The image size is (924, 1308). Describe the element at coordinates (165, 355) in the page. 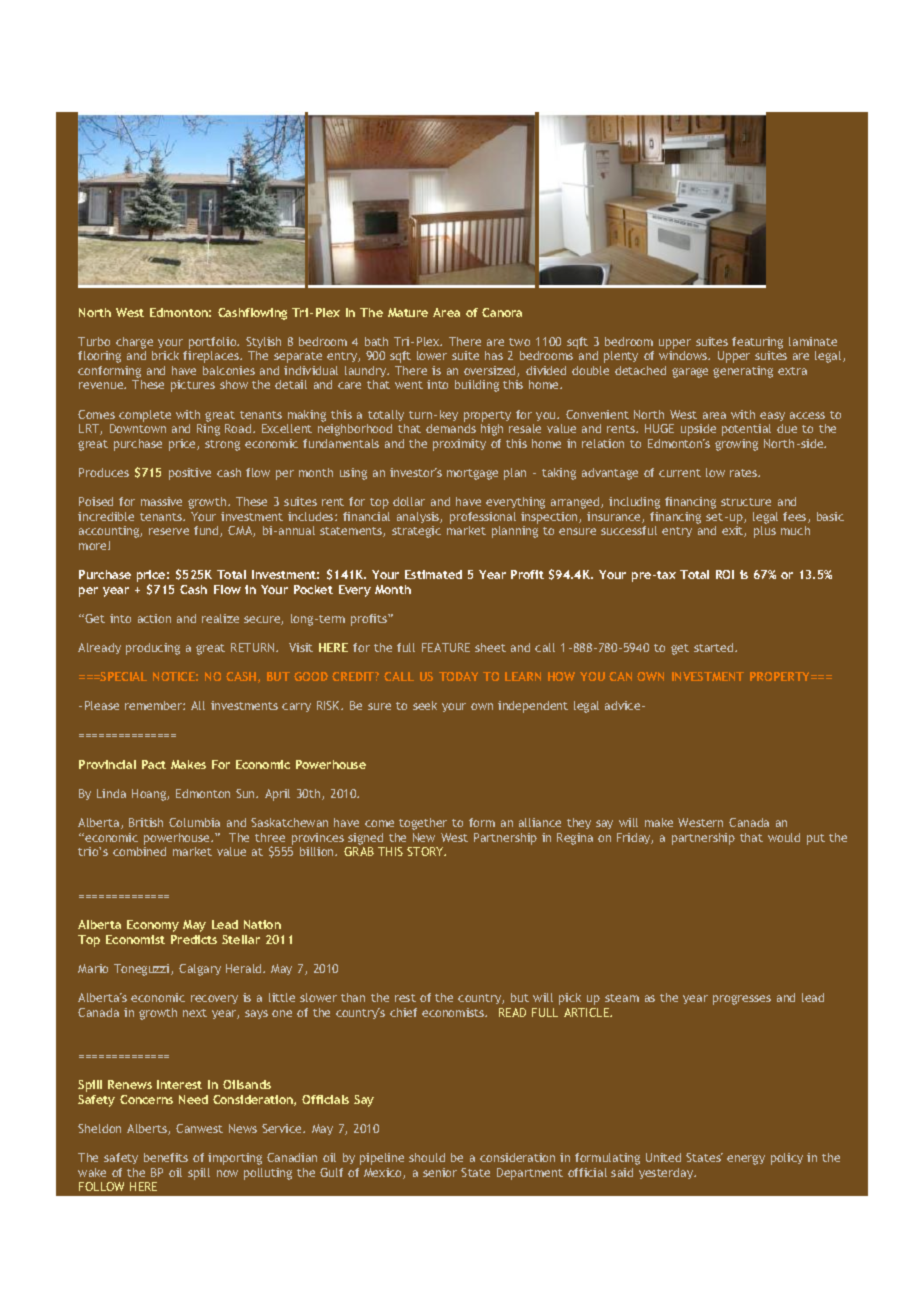

I see `brick` at that location.
